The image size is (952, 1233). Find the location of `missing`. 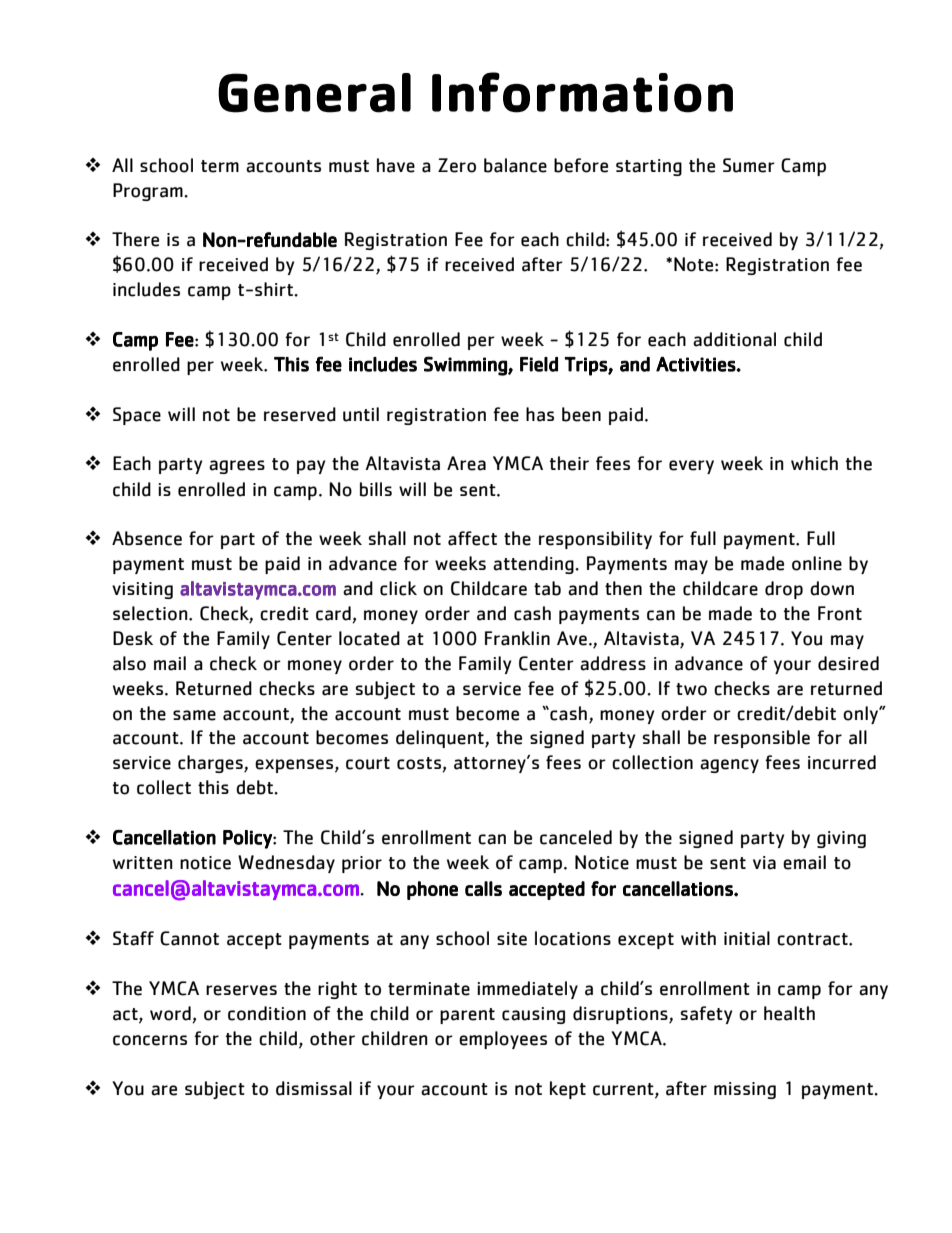

missing is located at coordinates (745, 1090).
